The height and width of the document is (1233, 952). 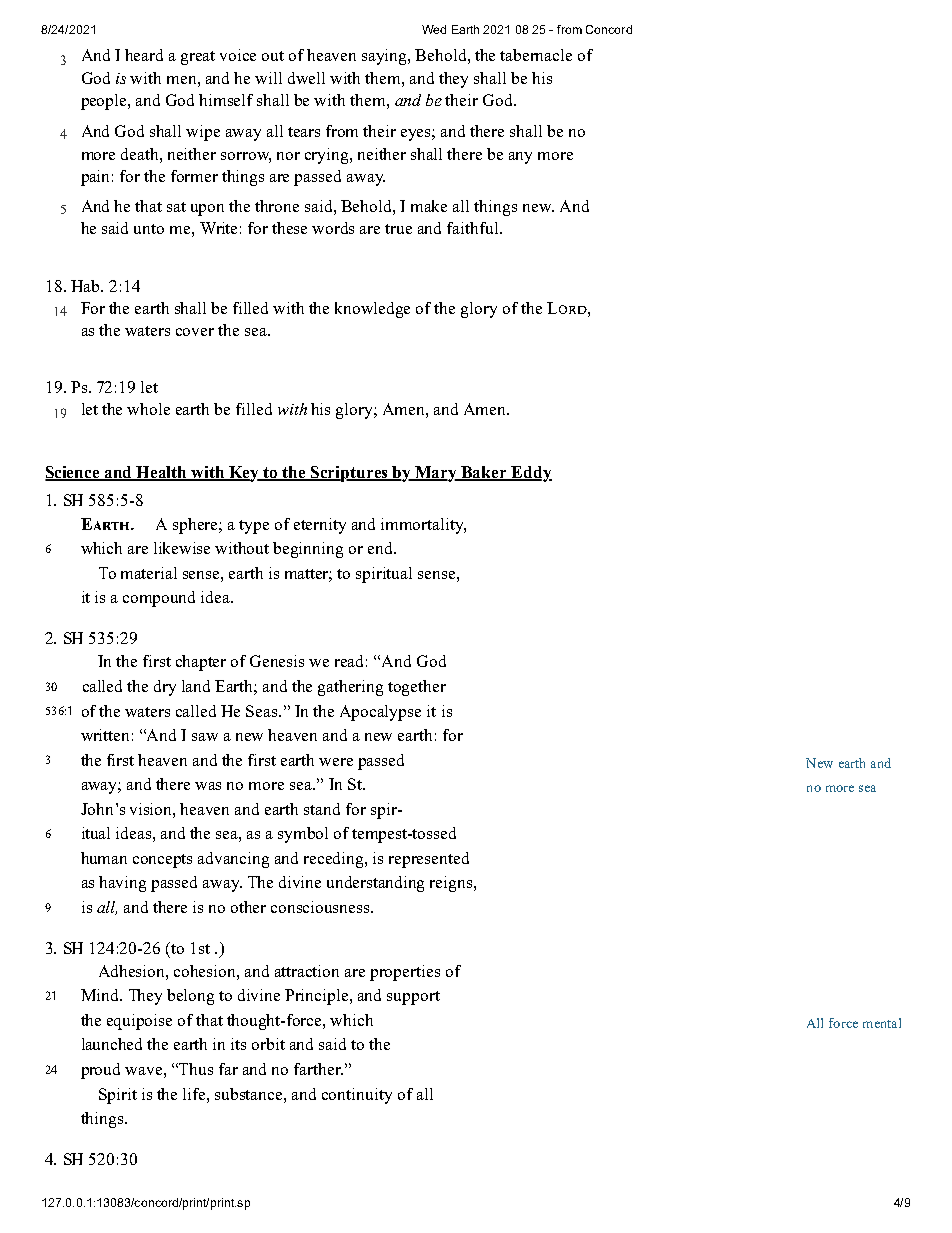 What do you see at coordinates (429, 860) in the document?
I see `represented` at bounding box center [429, 860].
